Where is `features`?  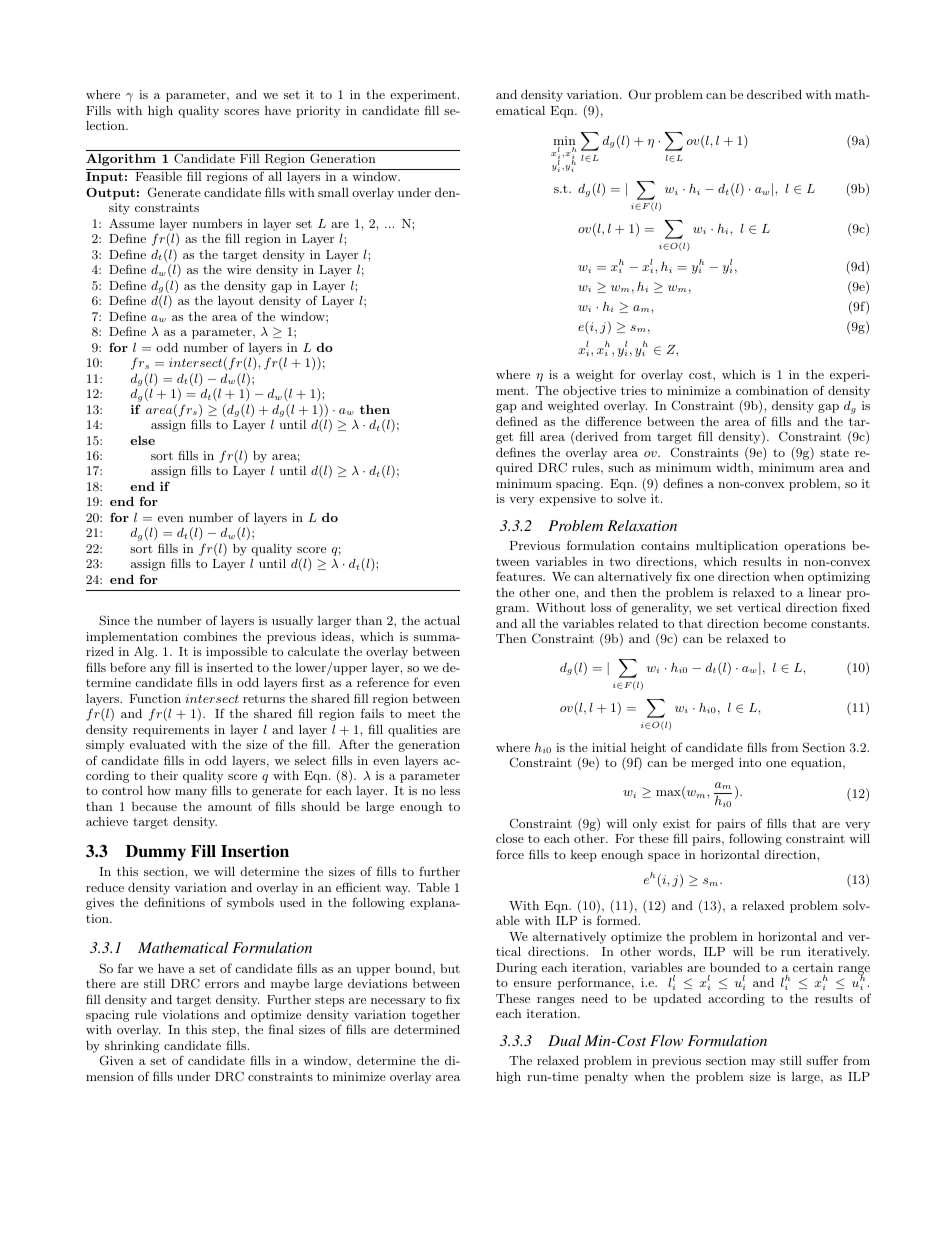 features is located at coordinates (520, 576).
